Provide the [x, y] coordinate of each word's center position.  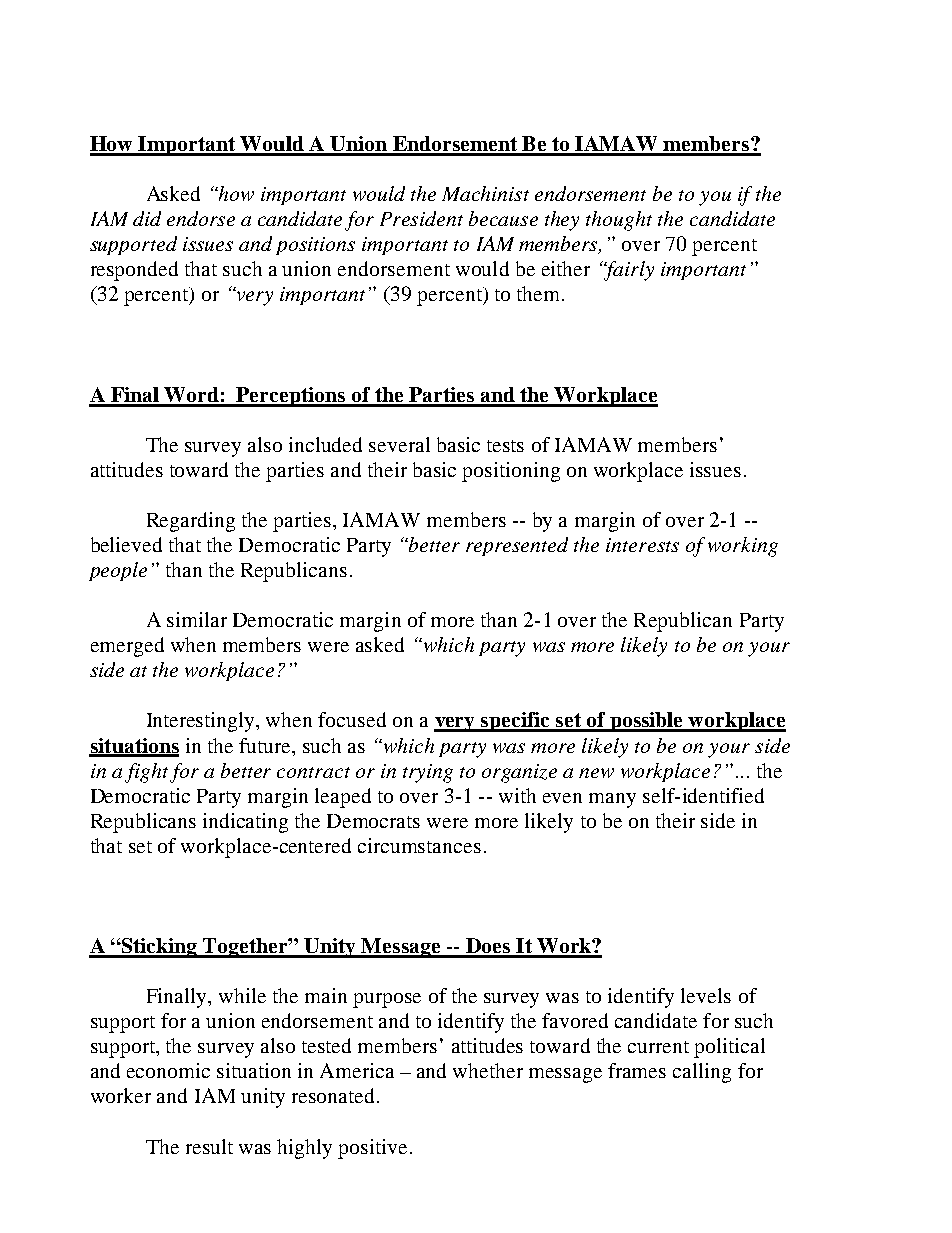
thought [619, 221]
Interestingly [202, 722]
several [399, 444]
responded [134, 271]
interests [642, 545]
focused [352, 719]
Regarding [191, 522]
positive [372, 1149]
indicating [245, 823]
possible [647, 722]
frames [637, 1070]
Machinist [485, 193]
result [209, 1146]
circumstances [419, 845]
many [612, 800]
